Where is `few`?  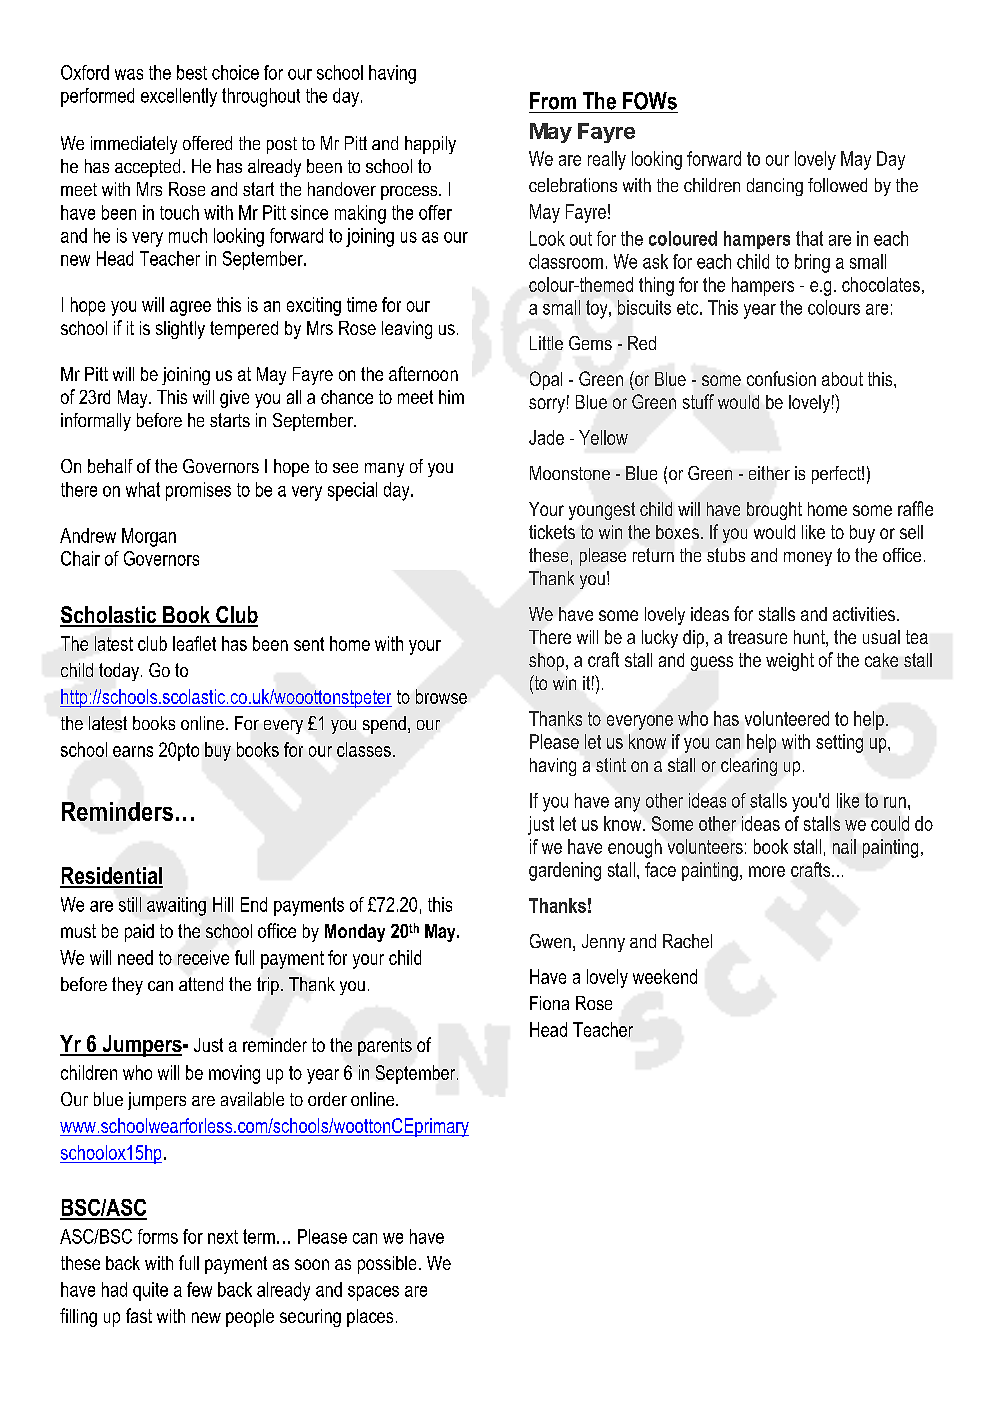
few is located at coordinates (199, 1289).
